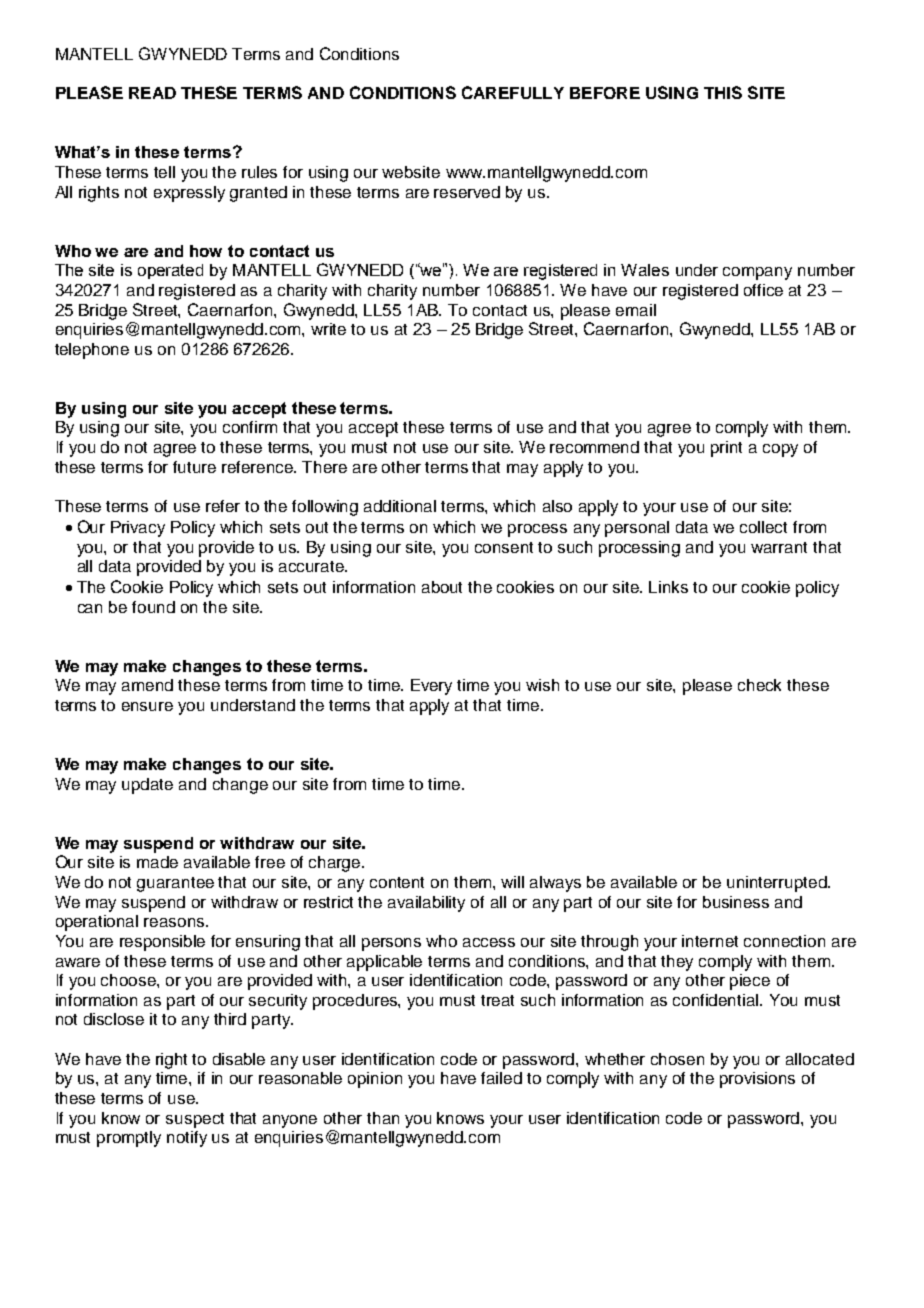  What do you see at coordinates (397, 882) in the screenshot?
I see `content` at bounding box center [397, 882].
